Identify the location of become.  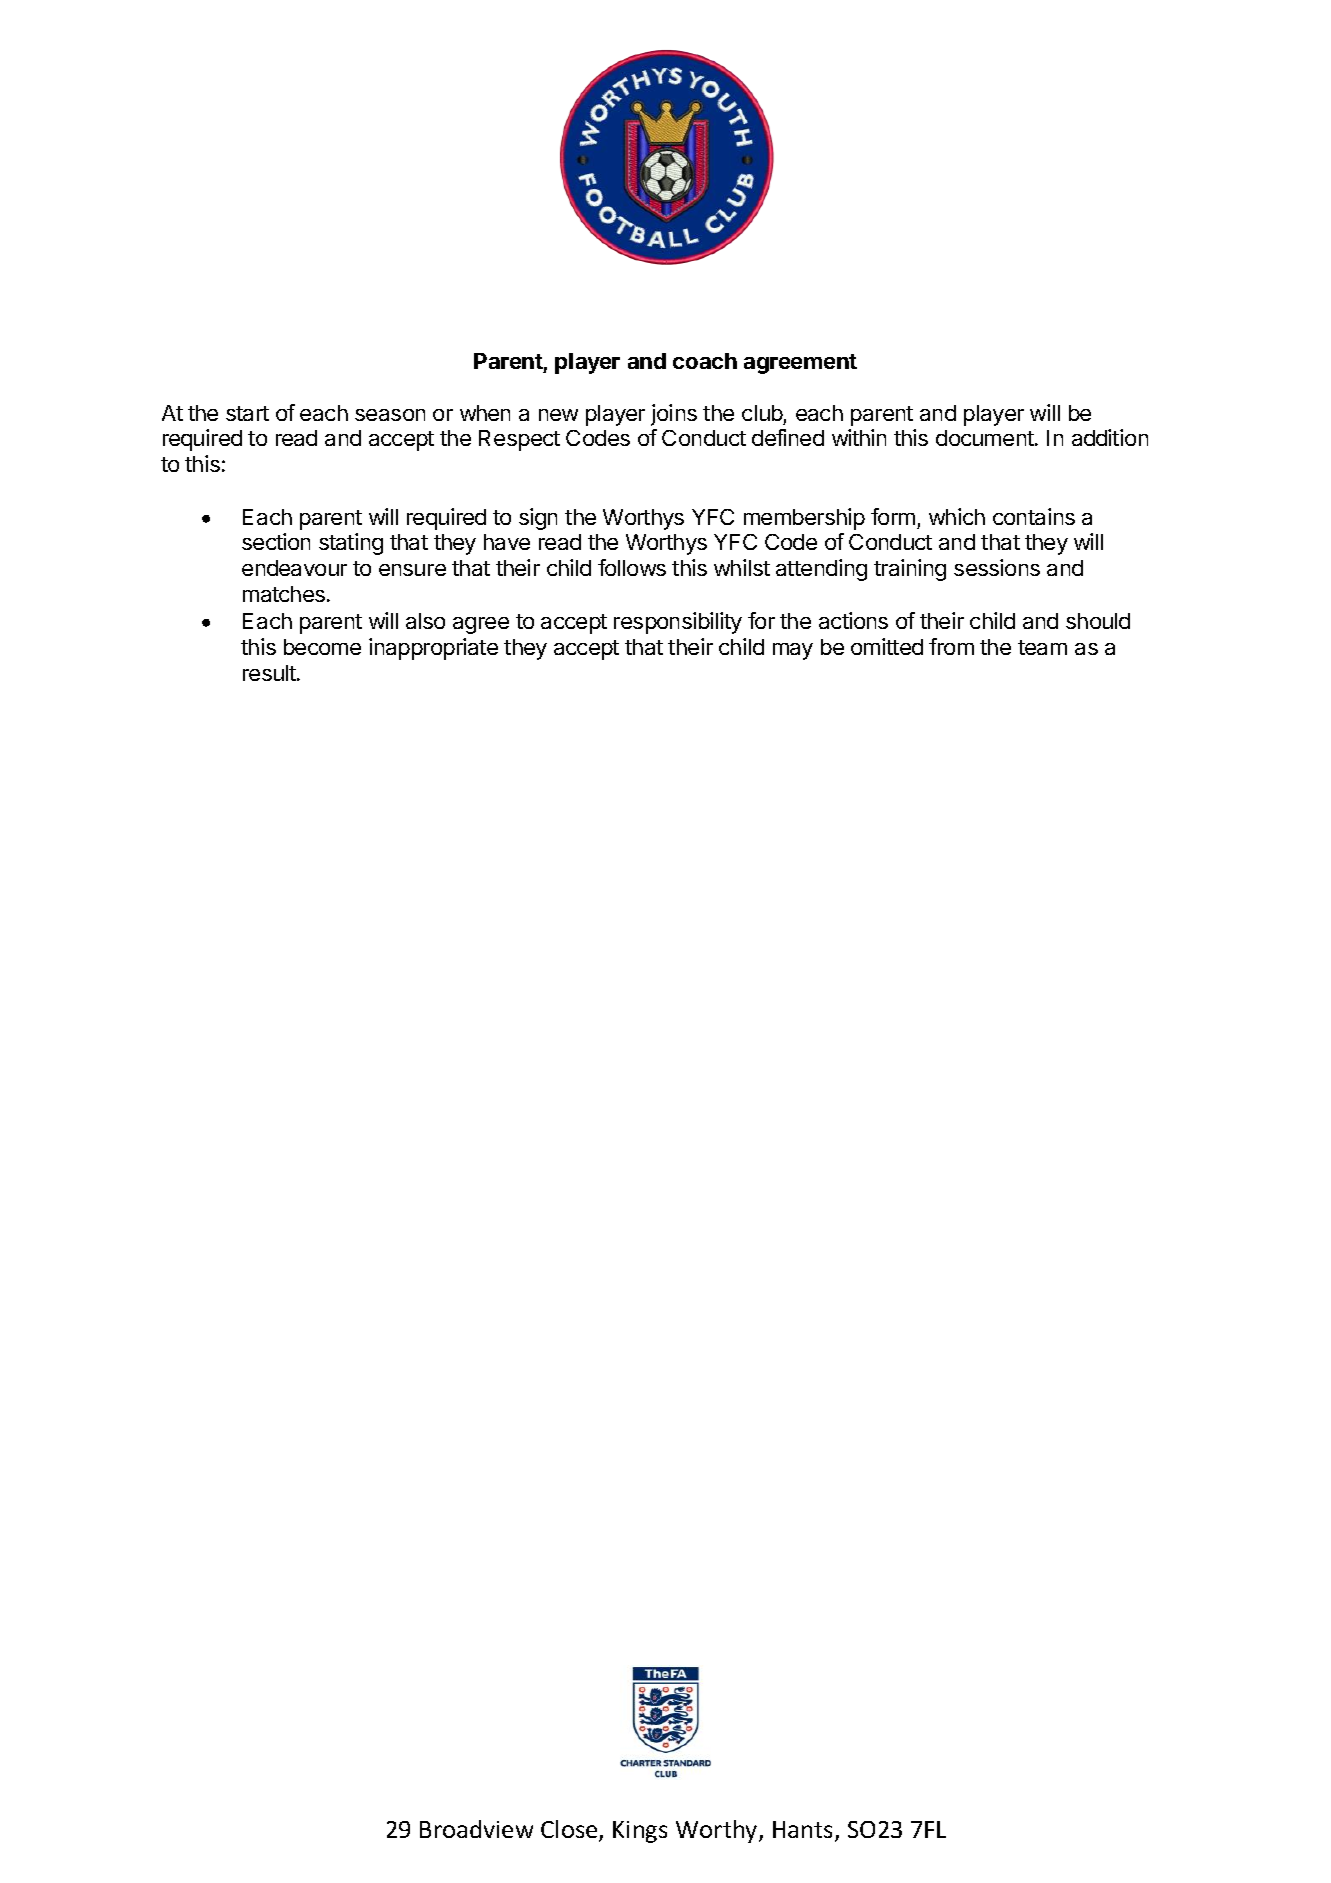
(322, 647).
